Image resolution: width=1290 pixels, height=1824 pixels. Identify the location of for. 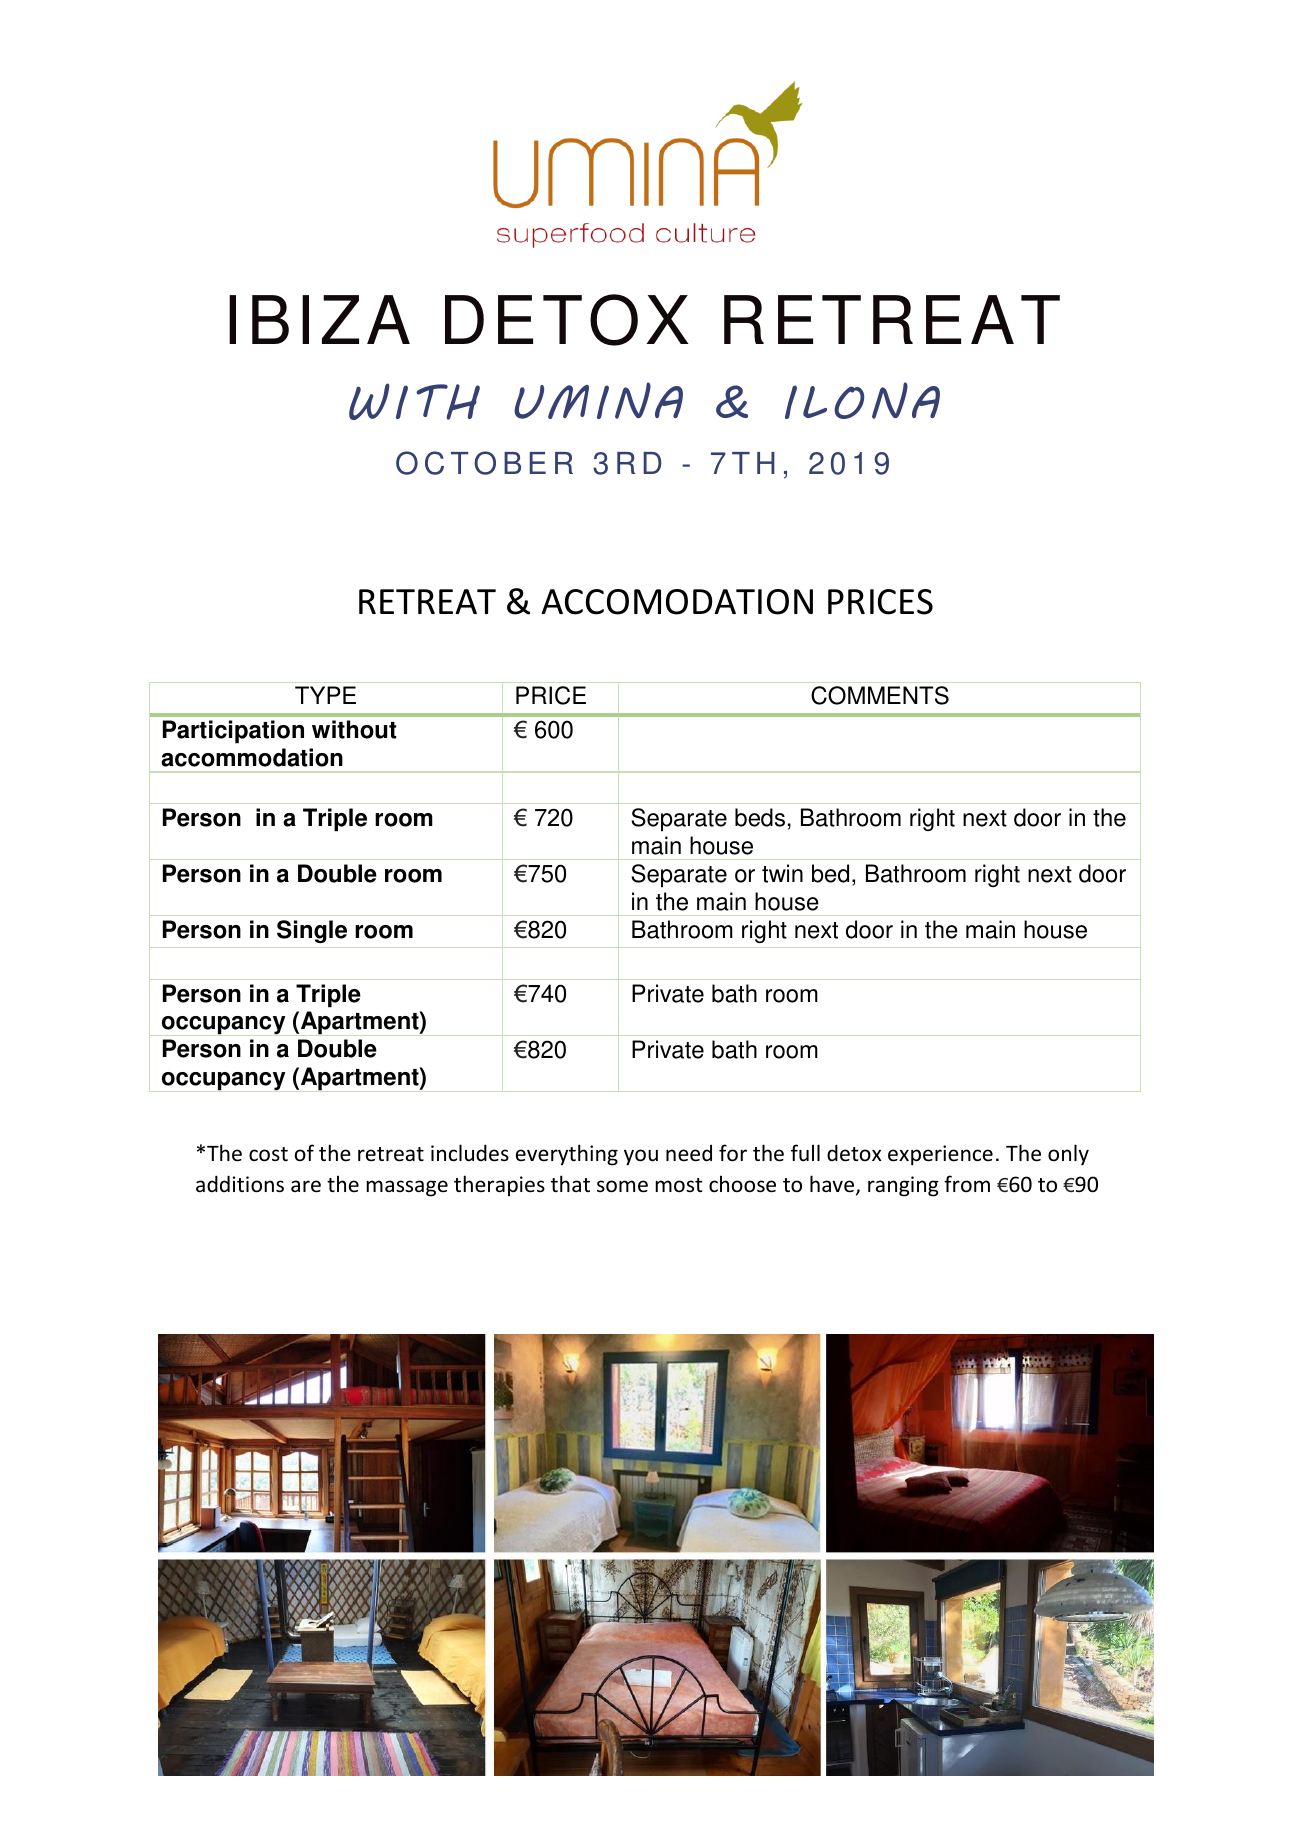
(733, 1153).
